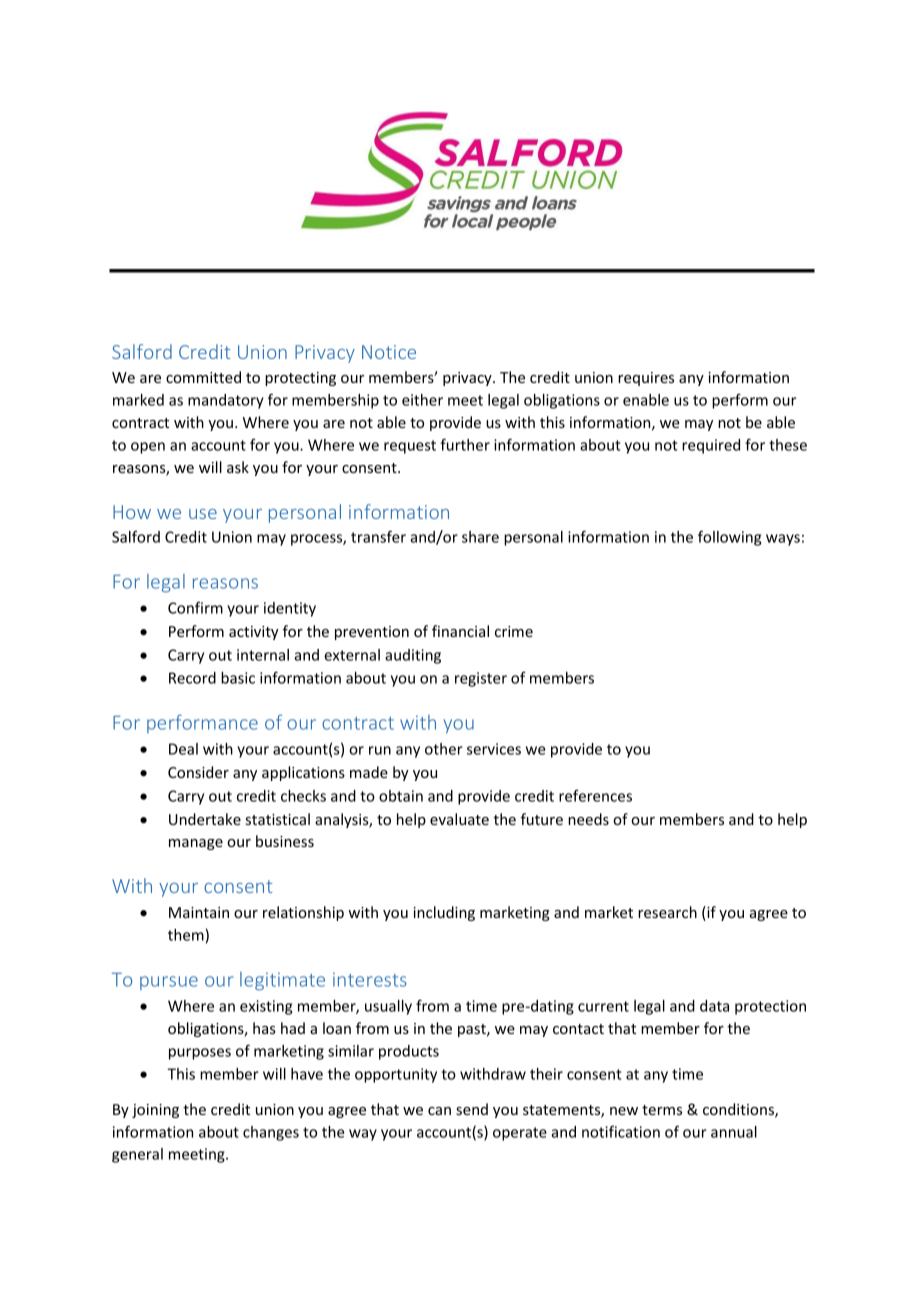 This screenshot has width=924, height=1308. Describe the element at coordinates (444, 913) in the screenshot. I see `including` at that location.
